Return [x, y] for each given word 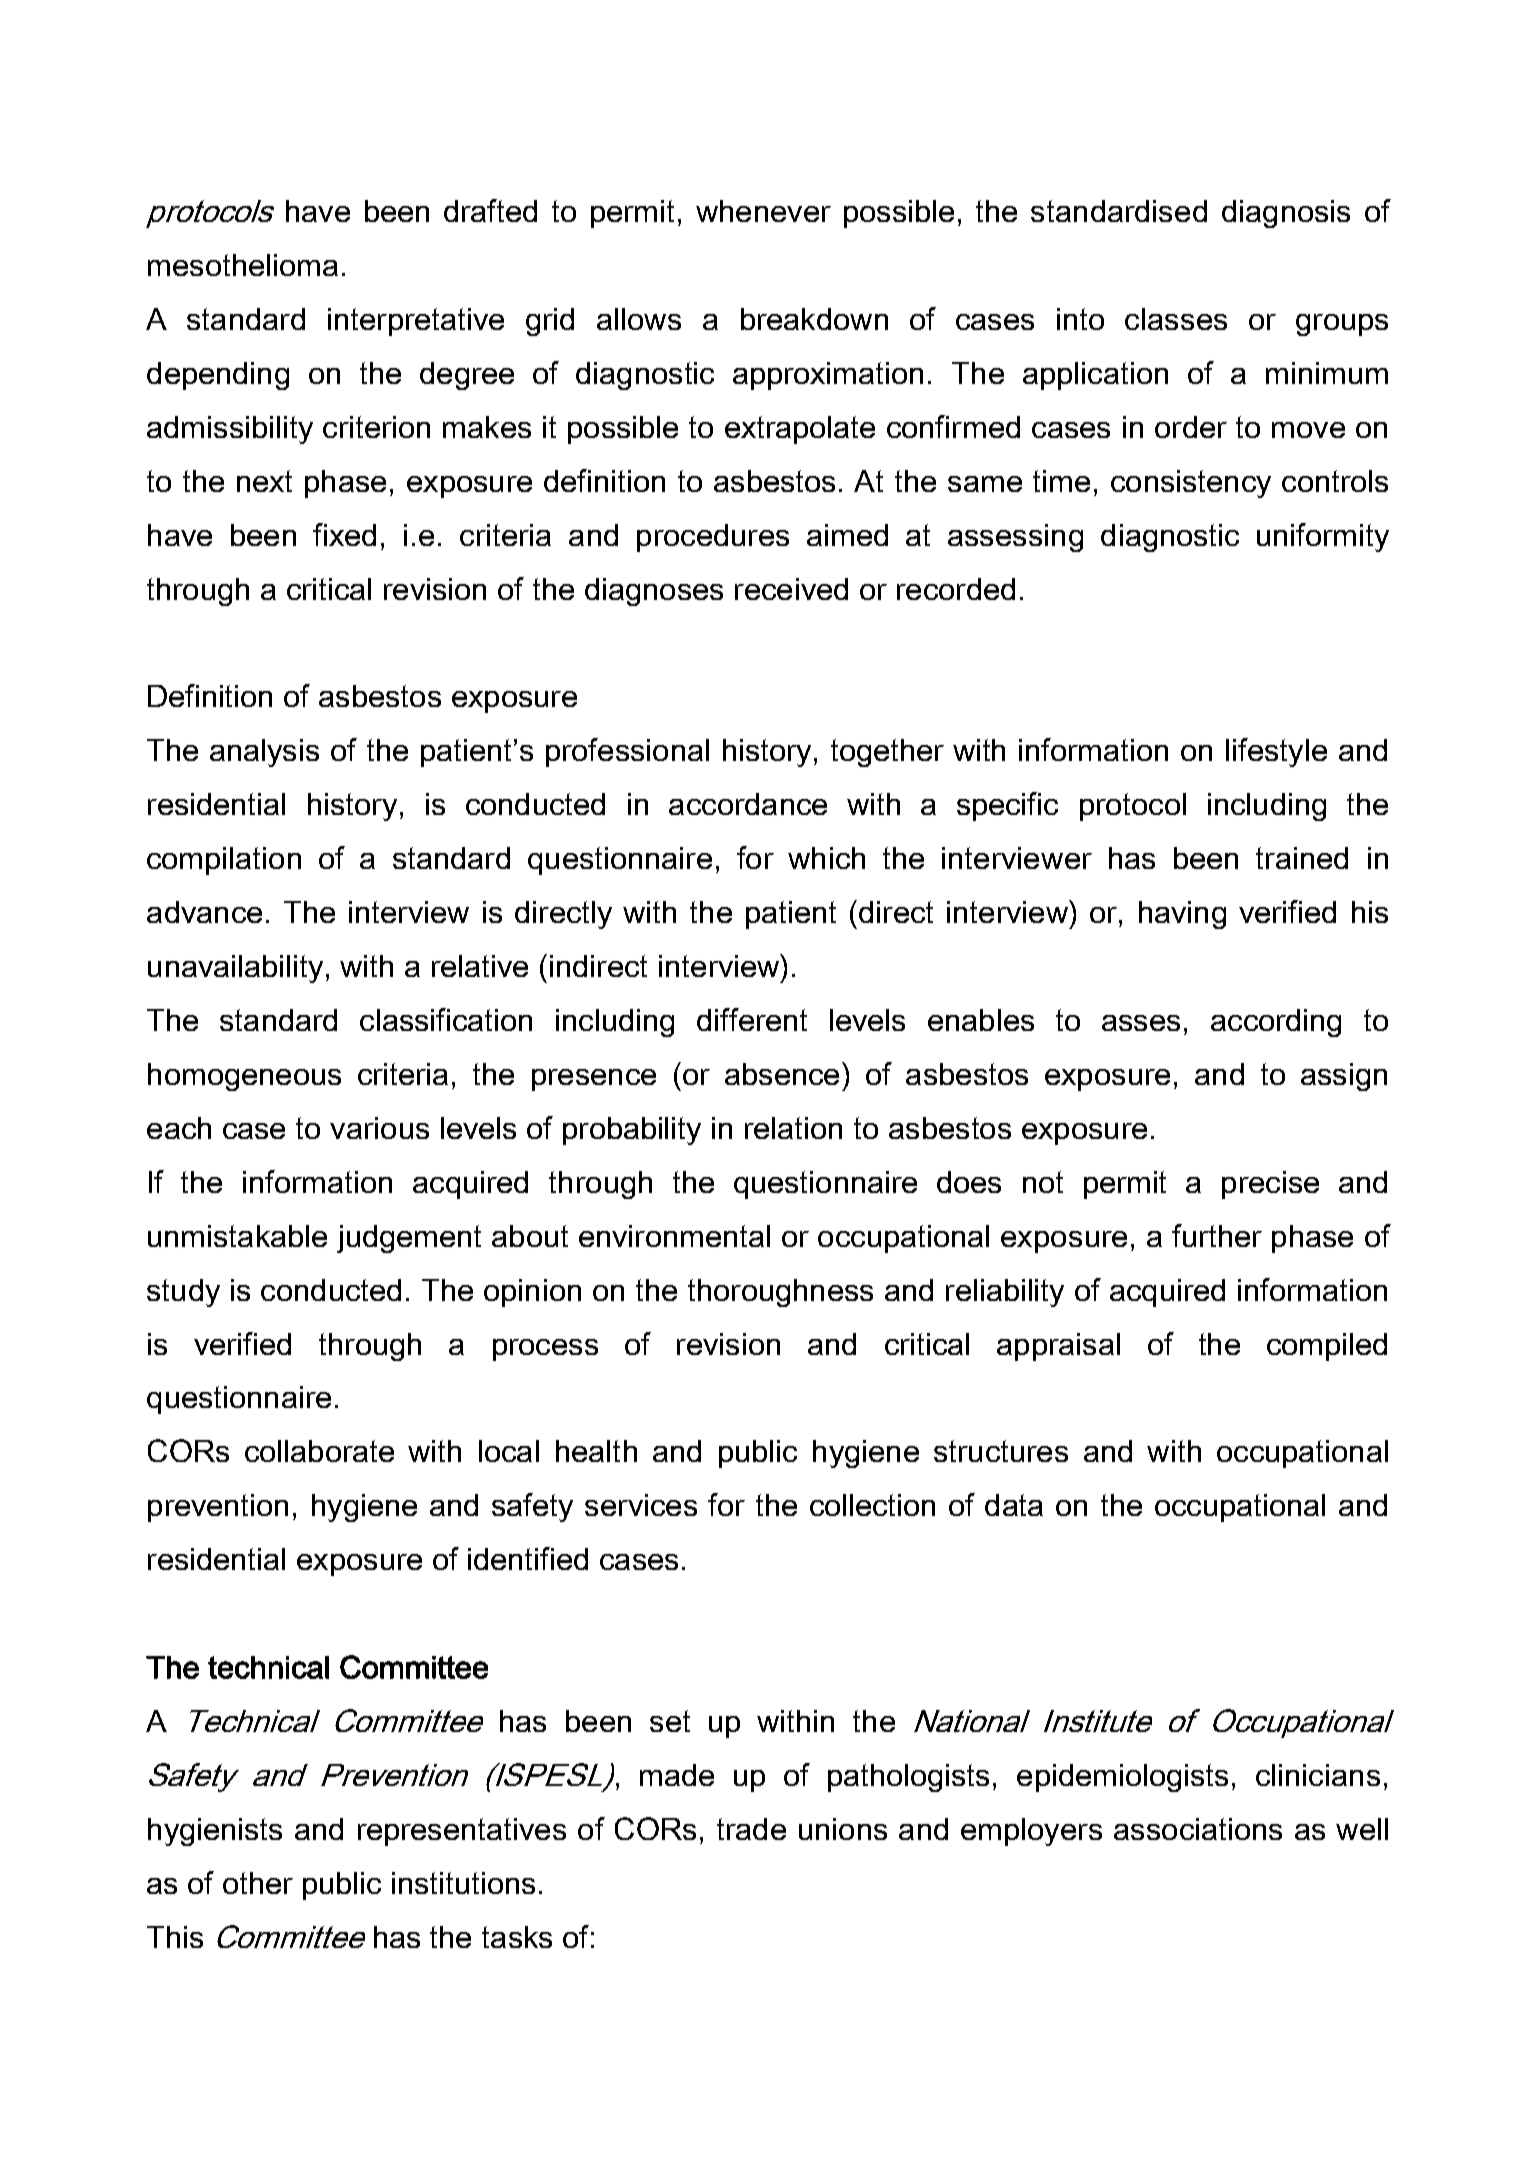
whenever [763, 211]
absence [782, 1074]
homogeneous [244, 1077]
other [258, 1883]
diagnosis [1286, 214]
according [1276, 1023]
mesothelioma [243, 265]
